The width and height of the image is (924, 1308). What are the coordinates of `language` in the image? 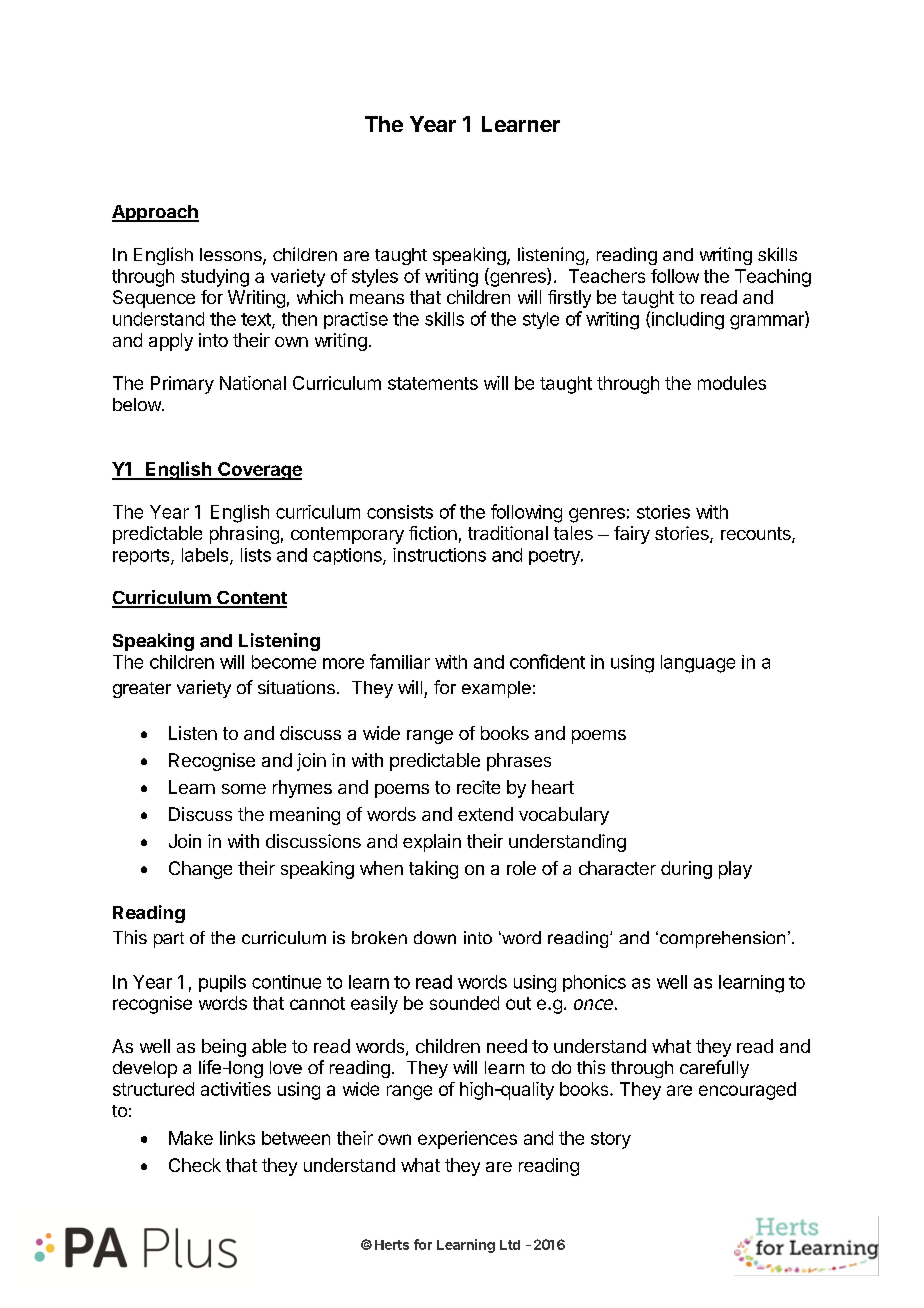 It's located at (698, 664).
